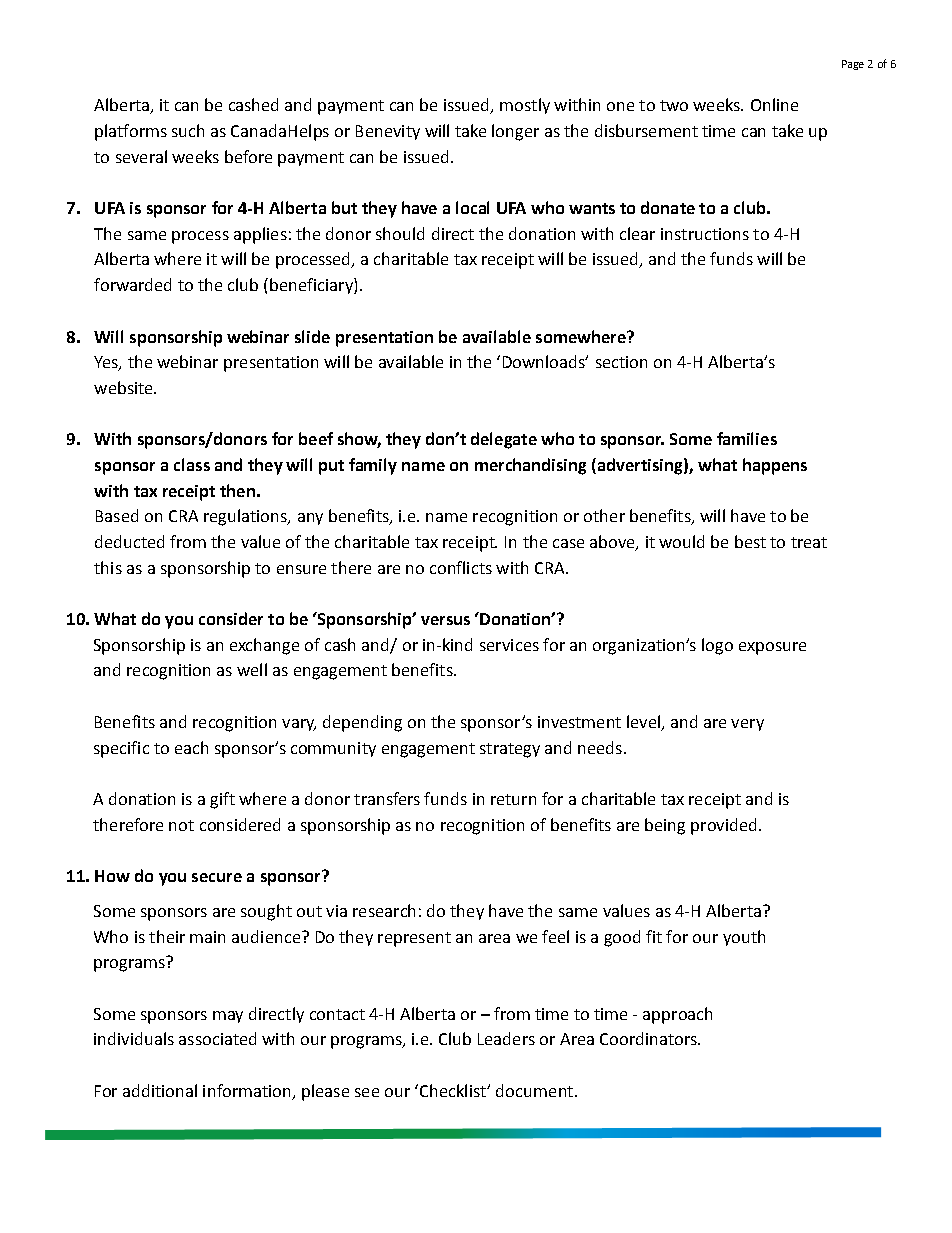 The image size is (952, 1233). I want to click on Online, so click(774, 104).
